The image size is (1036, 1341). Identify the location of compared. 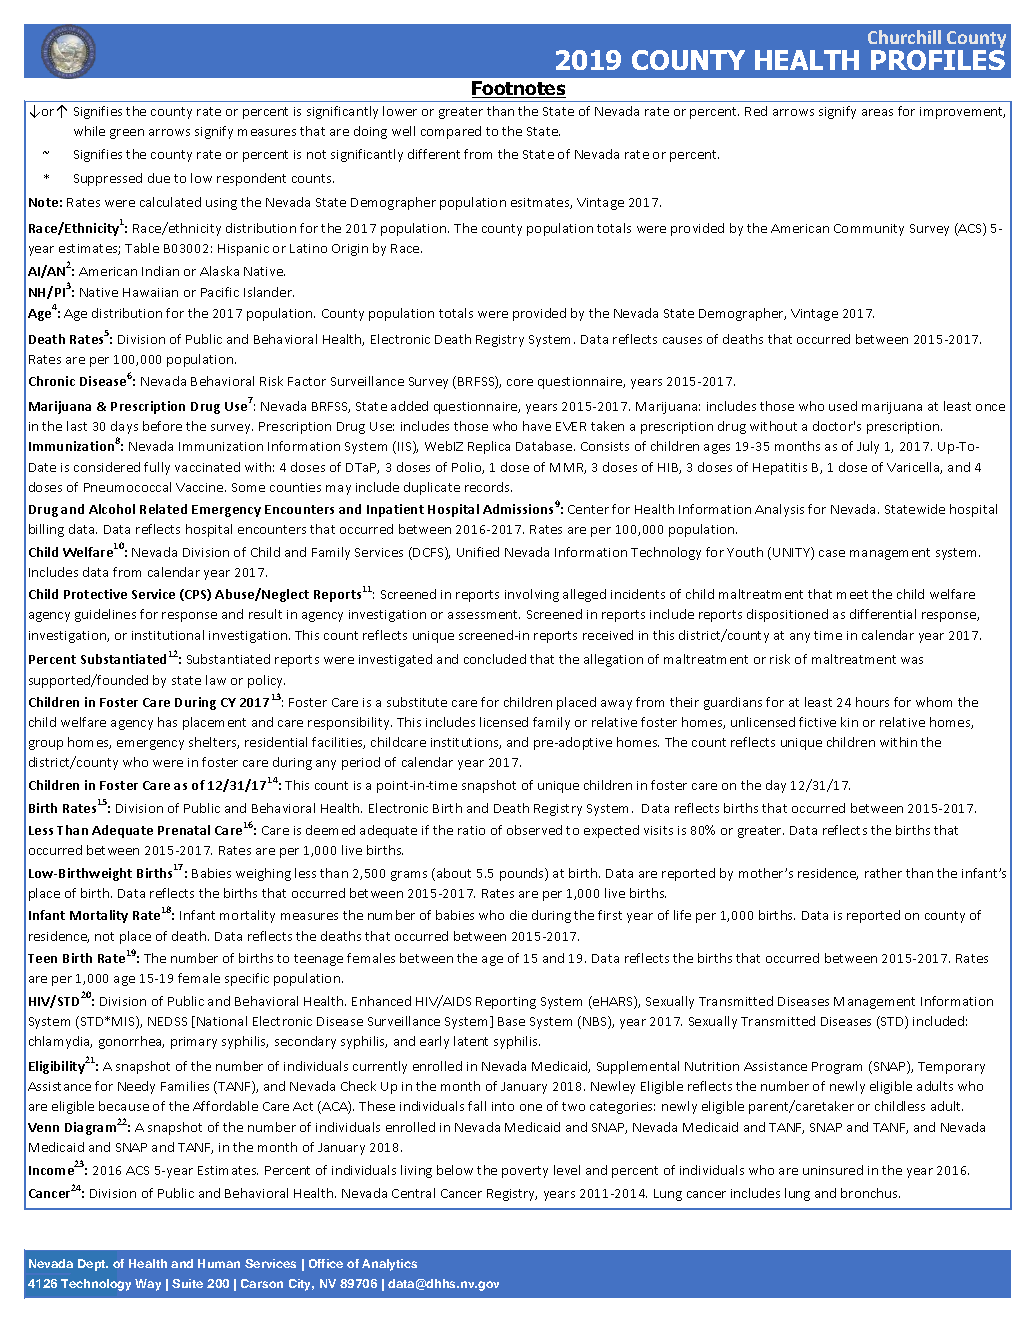
(451, 132).
